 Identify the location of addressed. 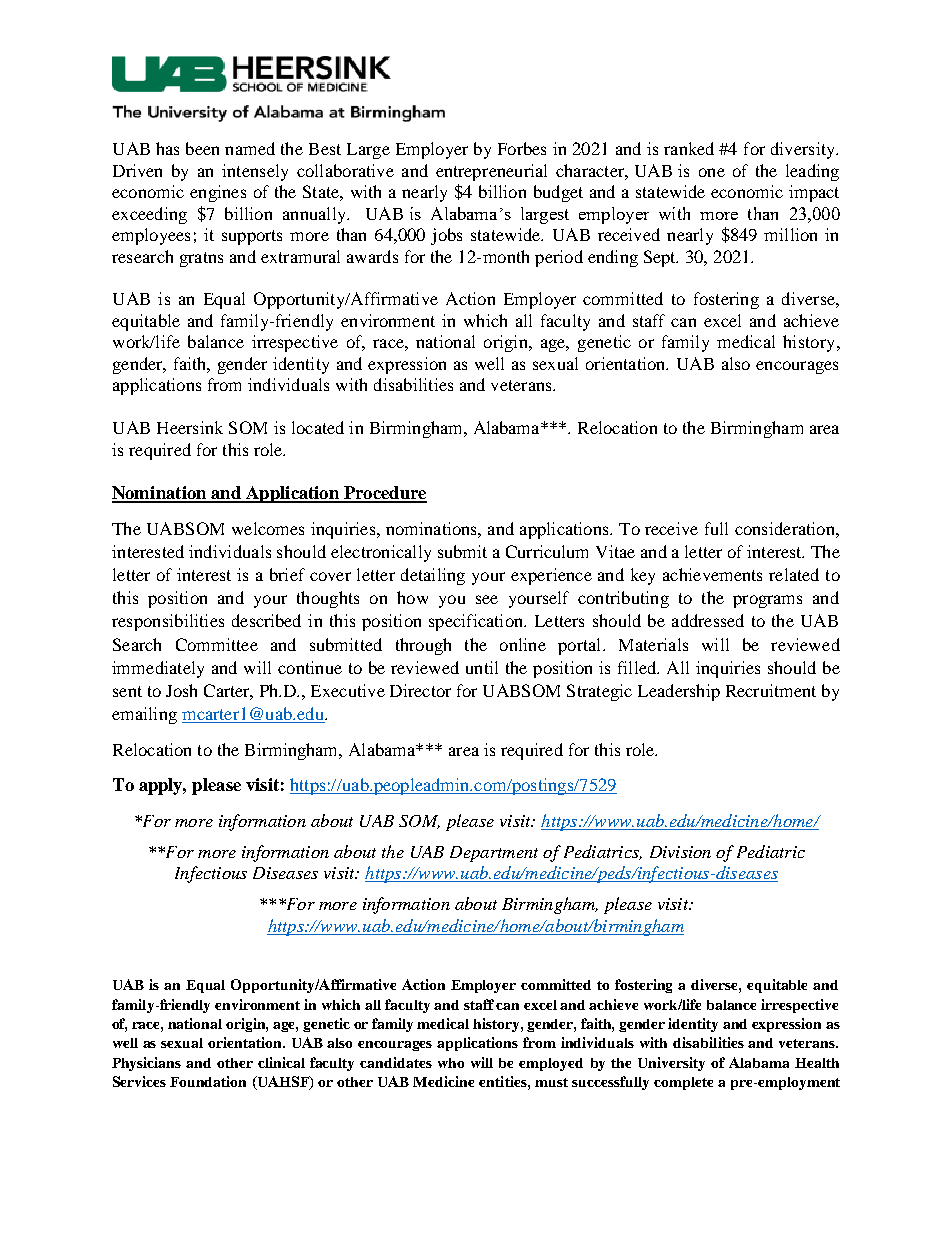
(708, 620).
